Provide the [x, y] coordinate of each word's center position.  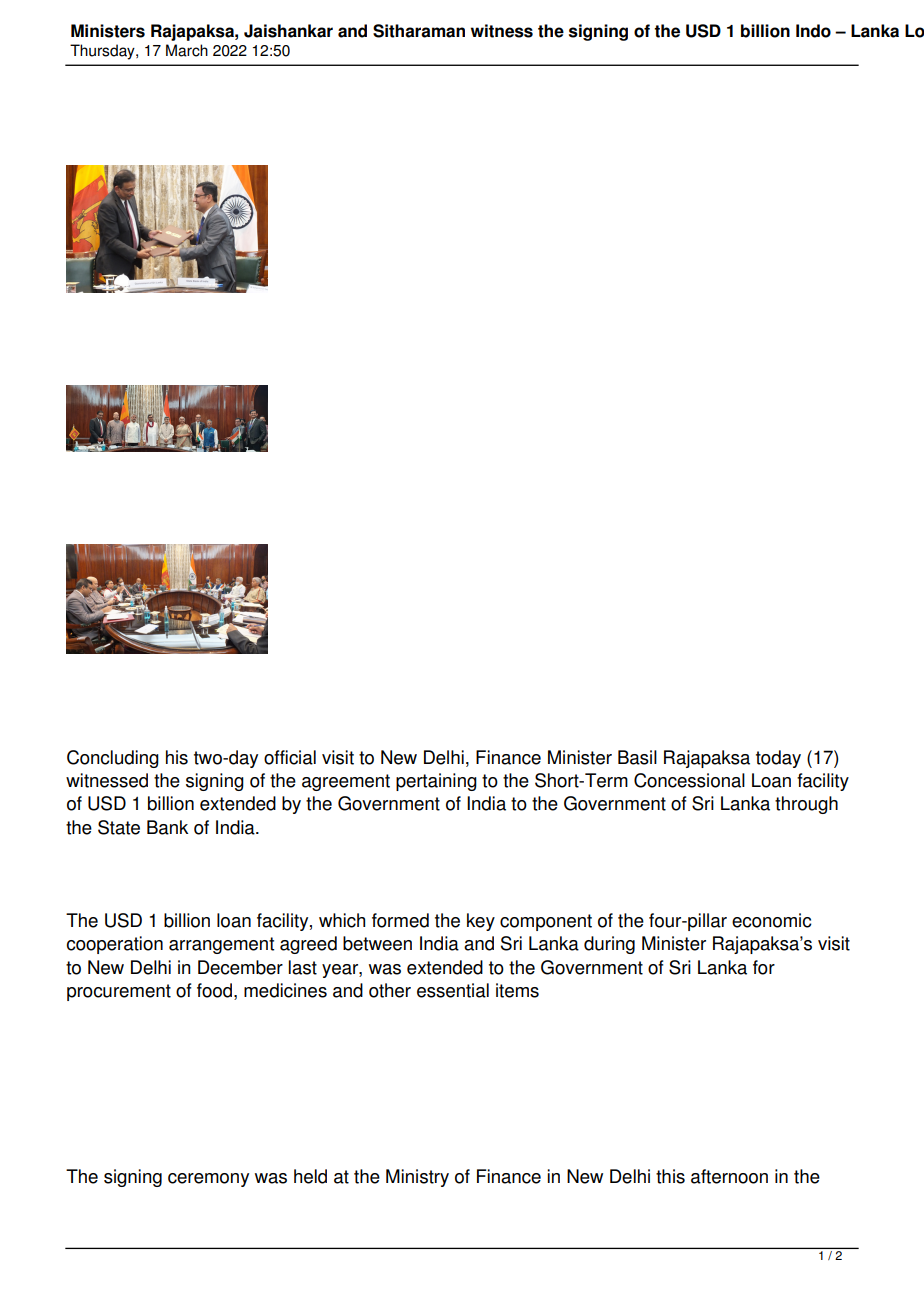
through [806, 805]
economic [772, 920]
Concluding [113, 759]
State [119, 827]
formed [400, 920]
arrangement [221, 945]
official [290, 757]
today [778, 759]
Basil [637, 757]
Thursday [103, 52]
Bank [167, 827]
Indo [813, 31]
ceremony [208, 1180]
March [187, 50]
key [481, 922]
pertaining [436, 782]
